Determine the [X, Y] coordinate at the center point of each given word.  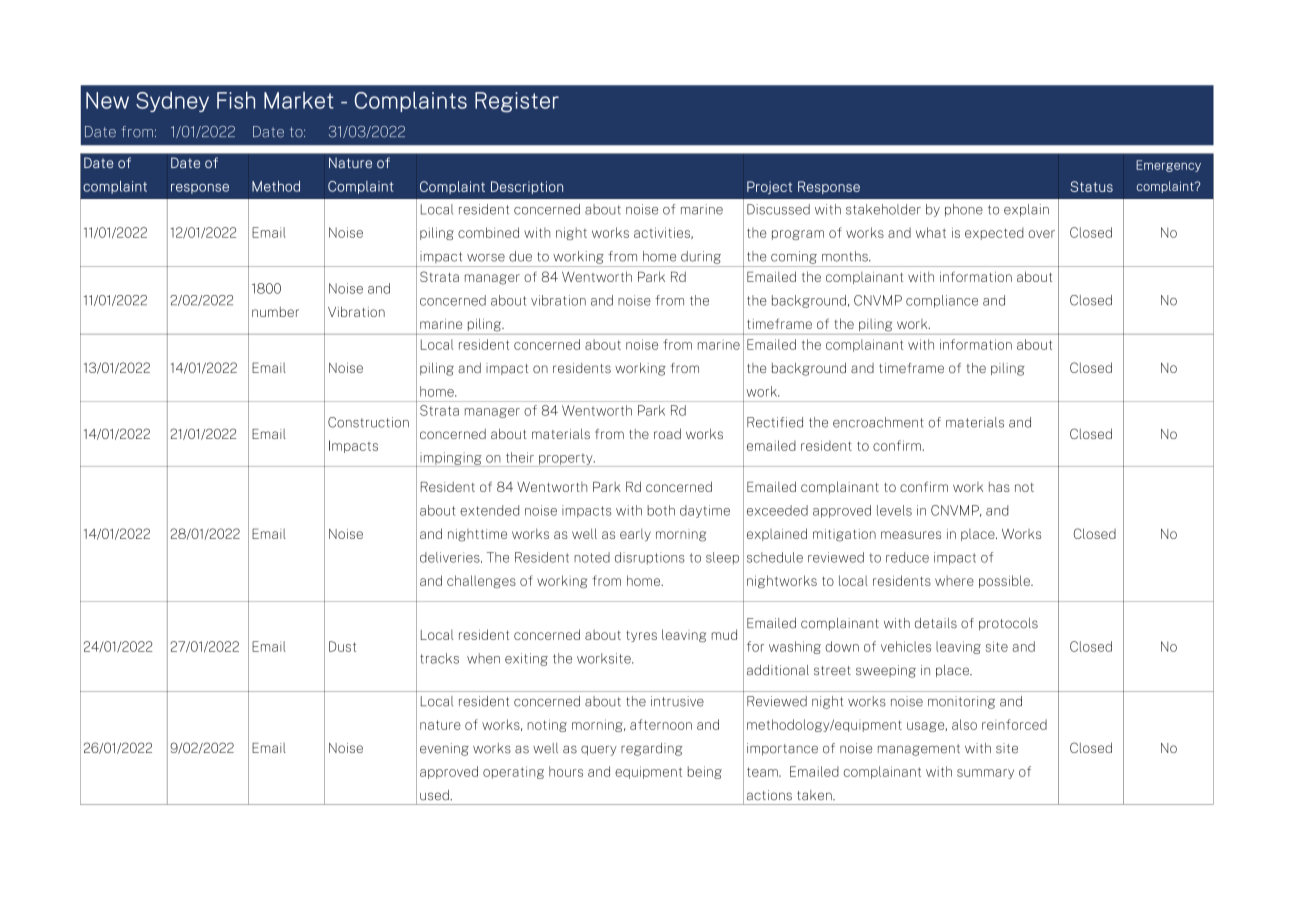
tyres [641, 636]
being [705, 772]
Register [517, 102]
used [435, 795]
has [999, 487]
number [275, 312]
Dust [342, 646]
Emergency [1168, 166]
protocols [1008, 624]
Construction [368, 422]
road [667, 433]
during [701, 257]
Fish [236, 100]
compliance [942, 301]
